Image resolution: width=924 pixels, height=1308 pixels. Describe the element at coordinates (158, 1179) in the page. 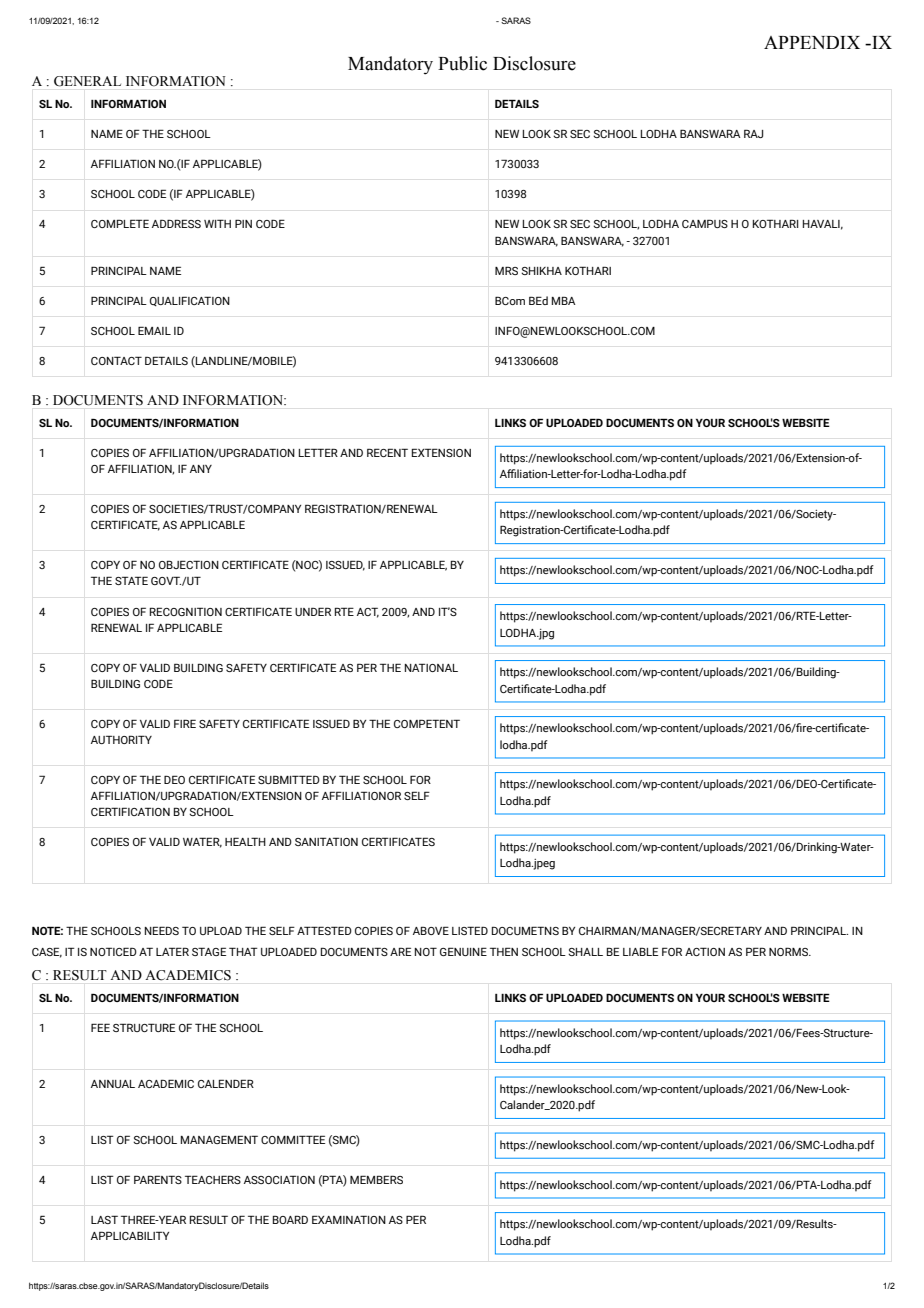

I see `PARENTS` at that location.
